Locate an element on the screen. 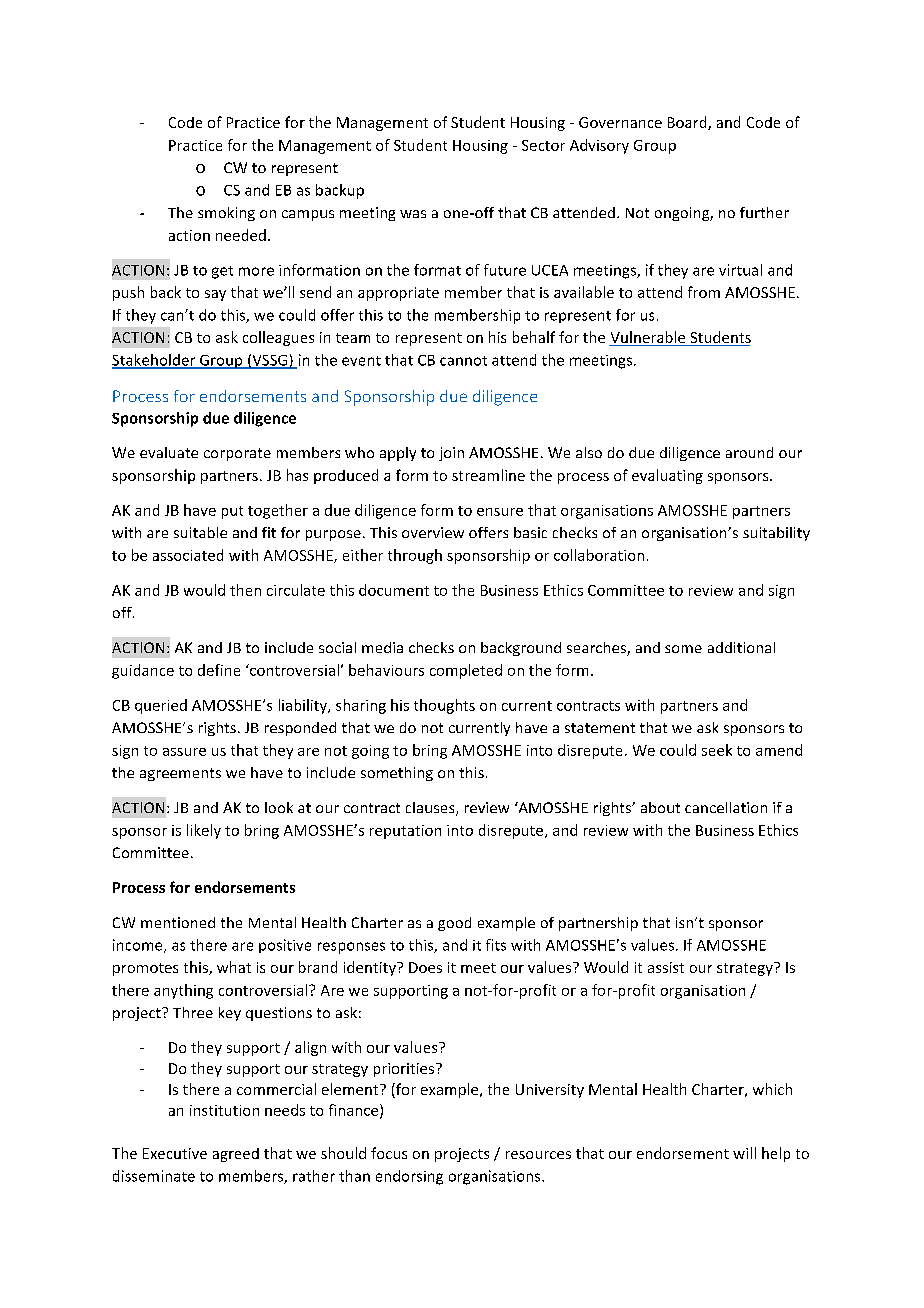  cannot is located at coordinates (463, 361).
